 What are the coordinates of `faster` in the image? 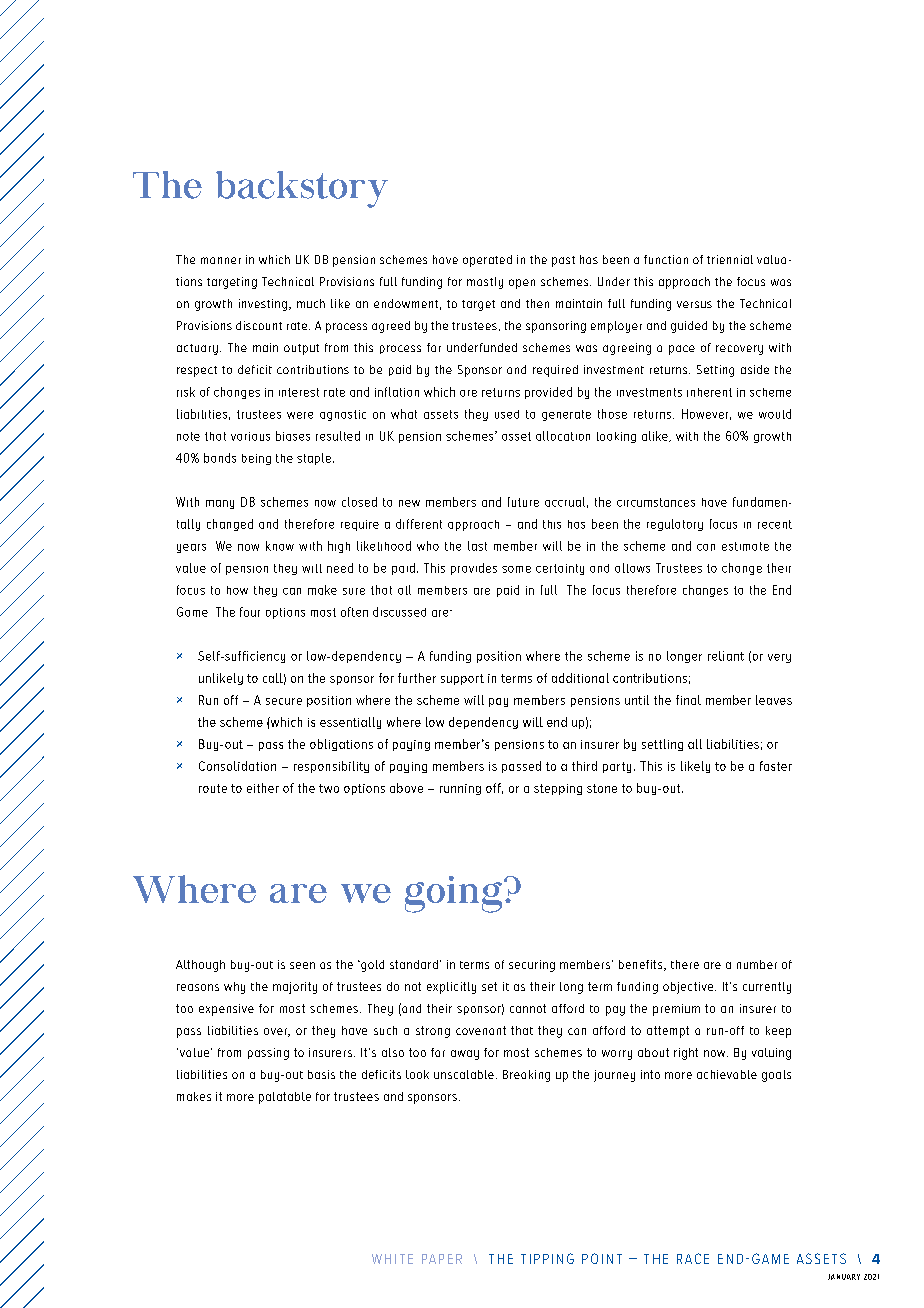 It's located at (776, 766).
